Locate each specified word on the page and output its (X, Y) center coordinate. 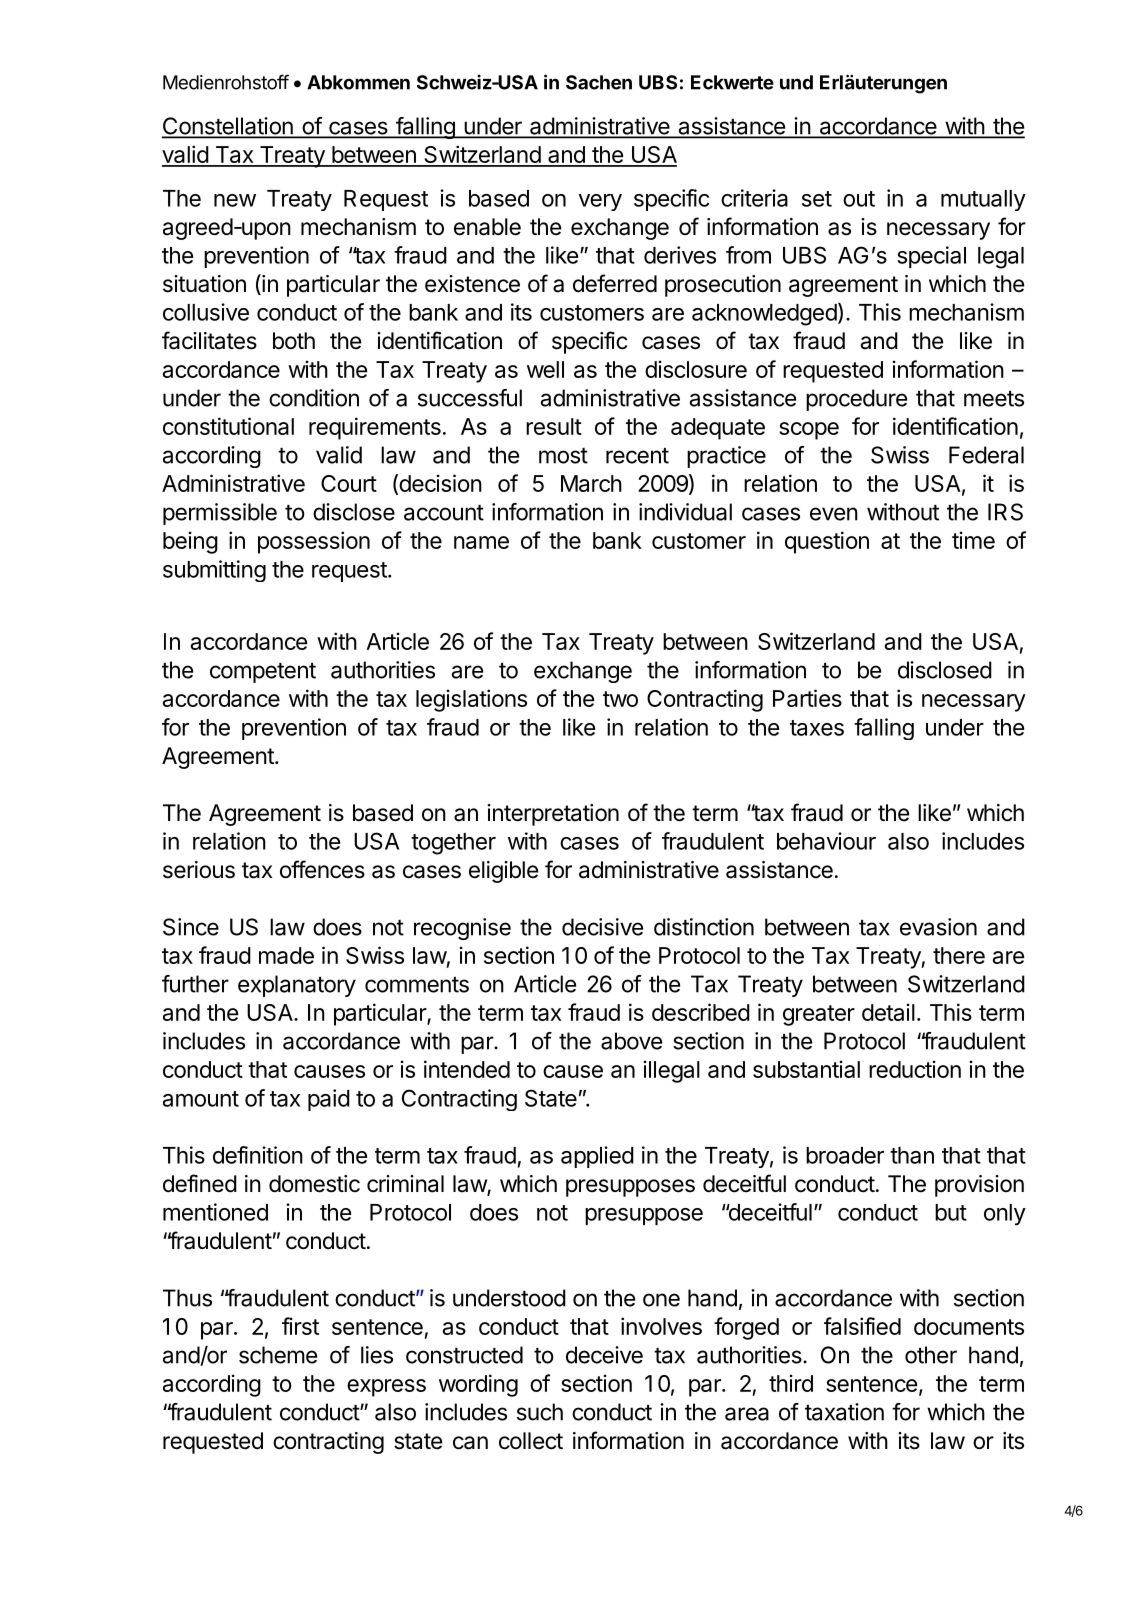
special (931, 257)
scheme (278, 1355)
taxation (844, 1412)
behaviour (826, 841)
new (235, 200)
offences (322, 869)
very (600, 202)
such (540, 1412)
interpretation (553, 815)
